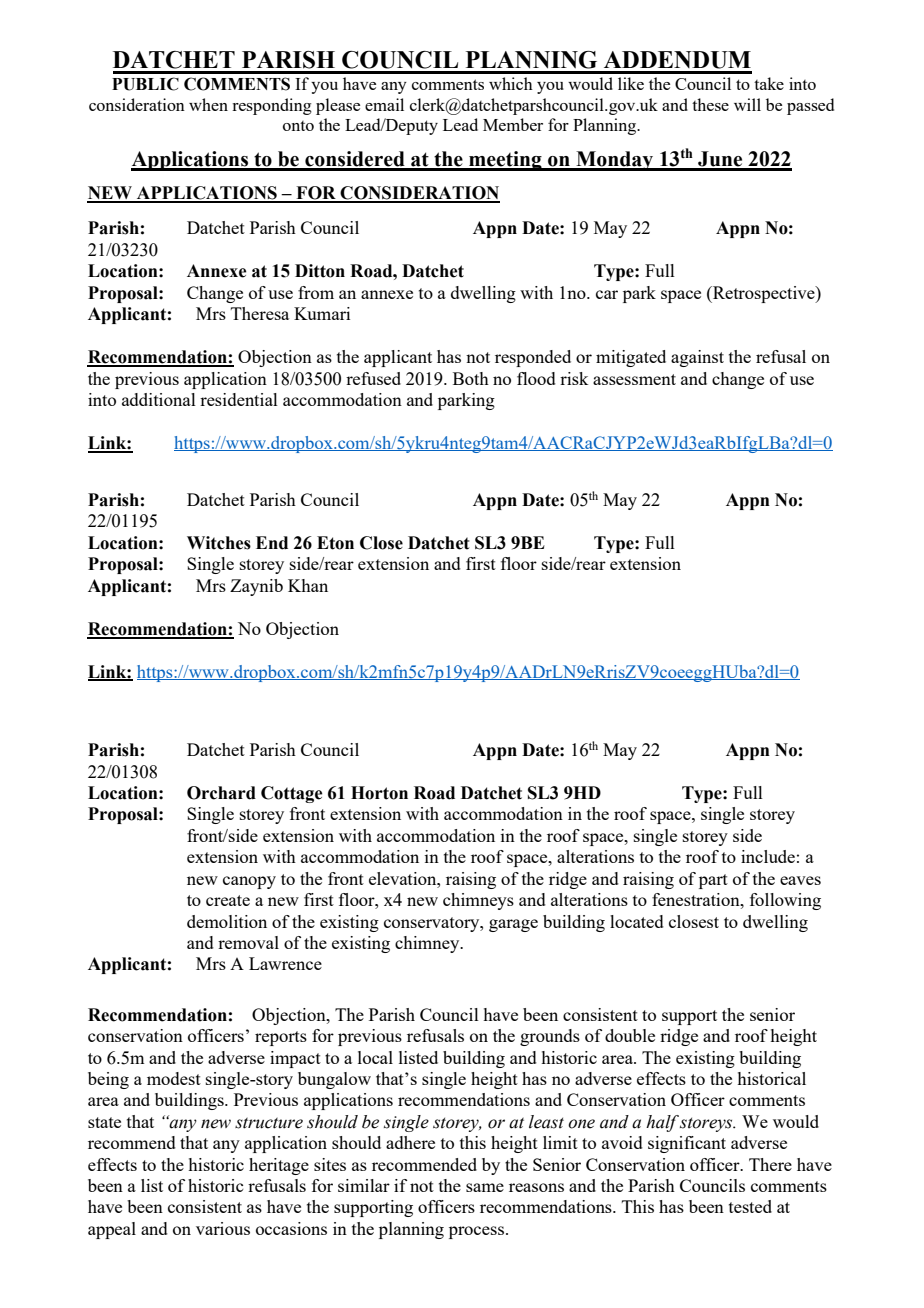 The height and width of the document is (1308, 924). Describe the element at coordinates (219, 543) in the document. I see `Witches` at that location.
